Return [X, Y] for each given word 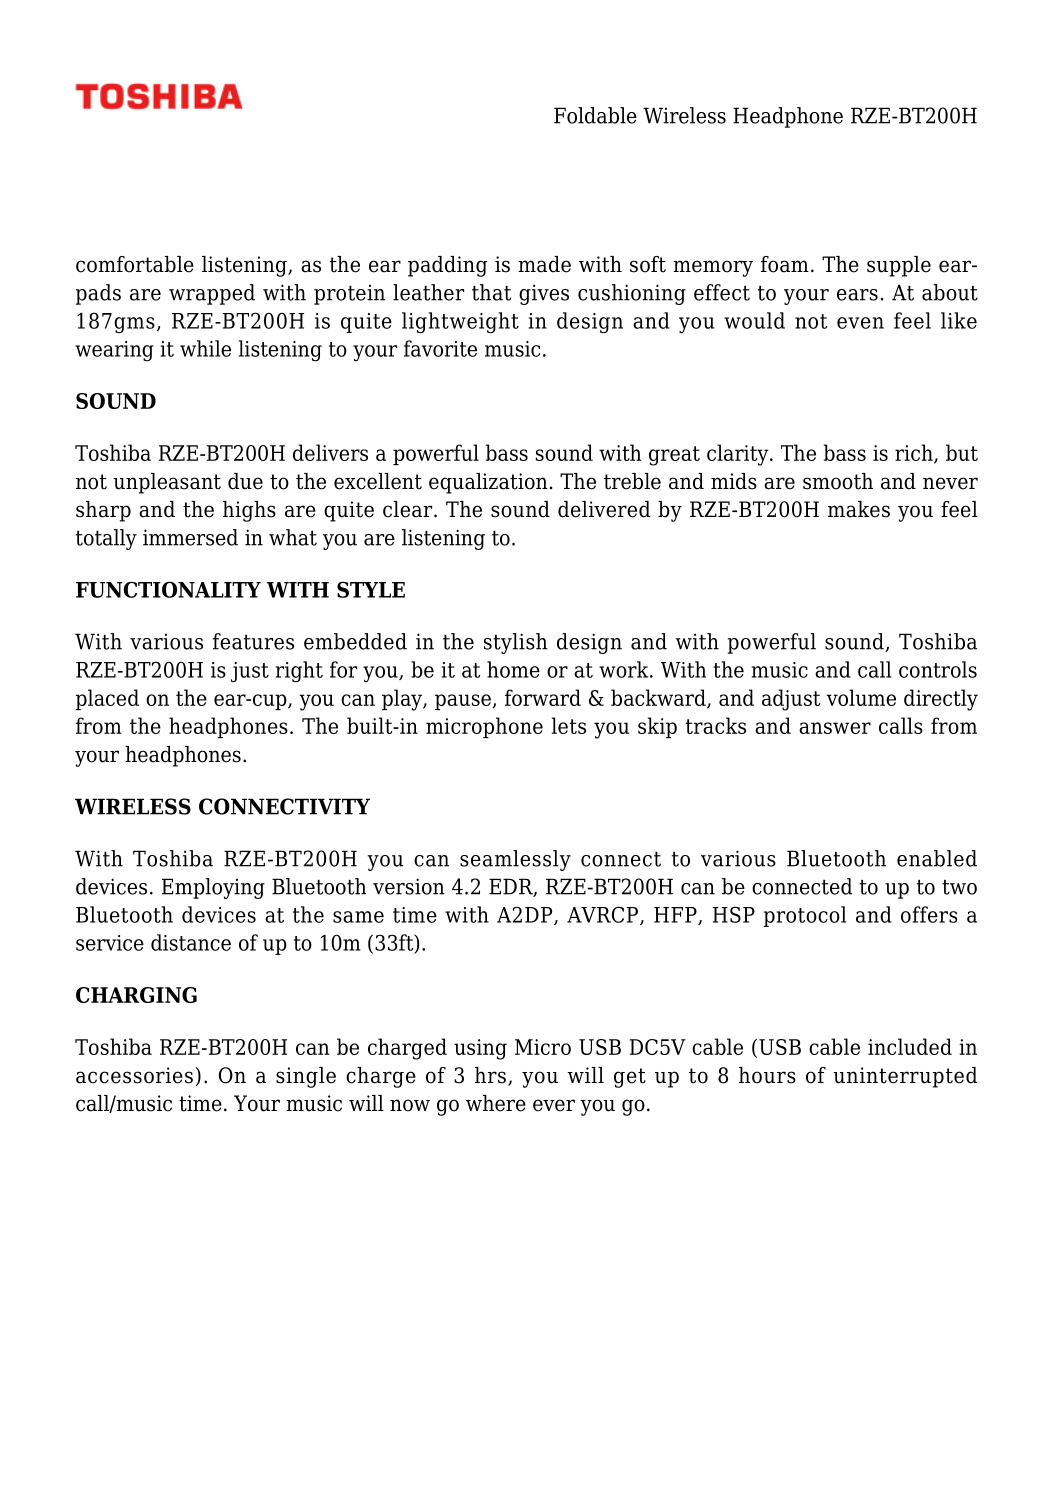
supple [899, 266]
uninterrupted [905, 1077]
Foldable [595, 115]
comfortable [135, 264]
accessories [134, 1075]
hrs [490, 1075]
